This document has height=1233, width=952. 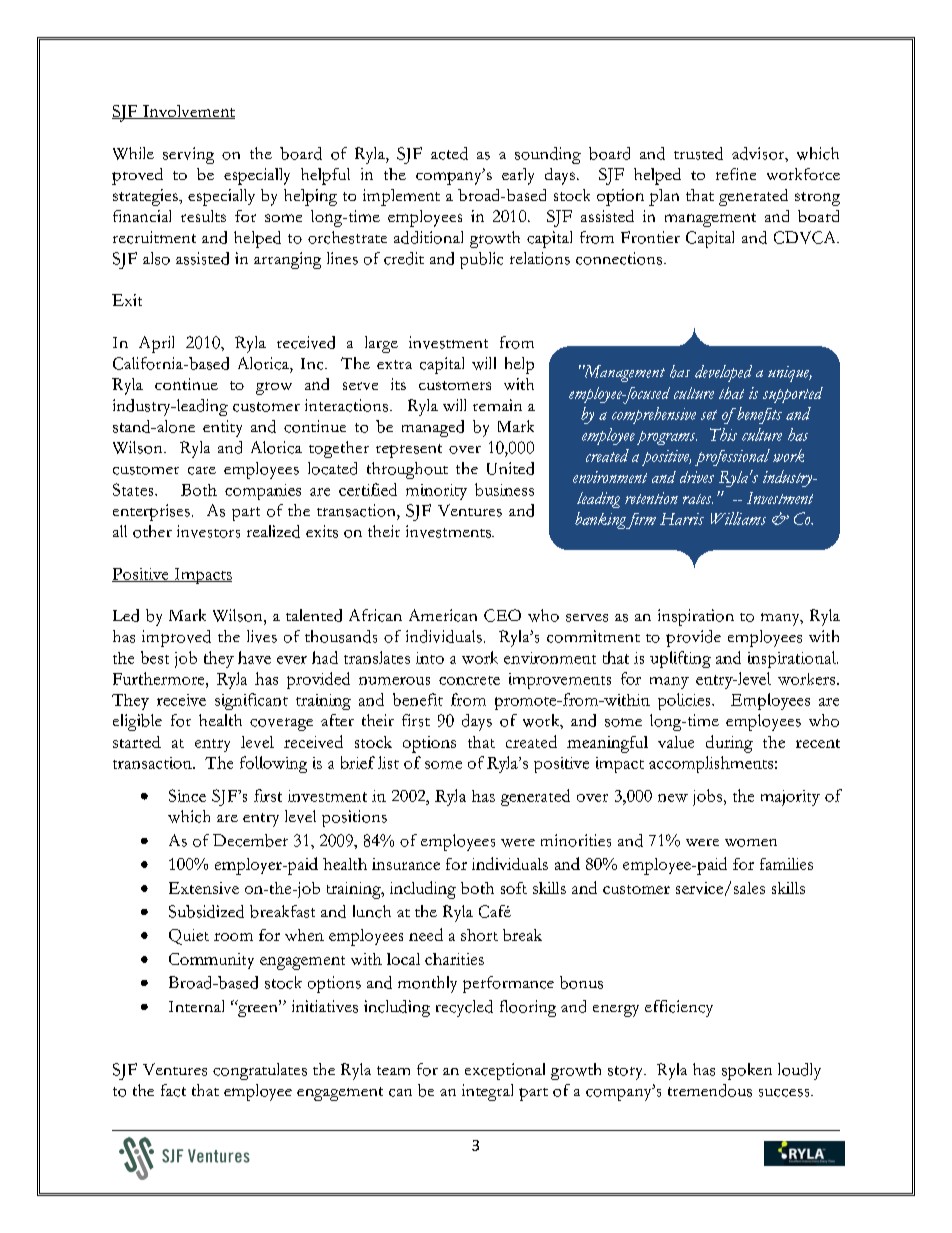 What do you see at coordinates (680, 659) in the document?
I see `uplifting` at bounding box center [680, 659].
